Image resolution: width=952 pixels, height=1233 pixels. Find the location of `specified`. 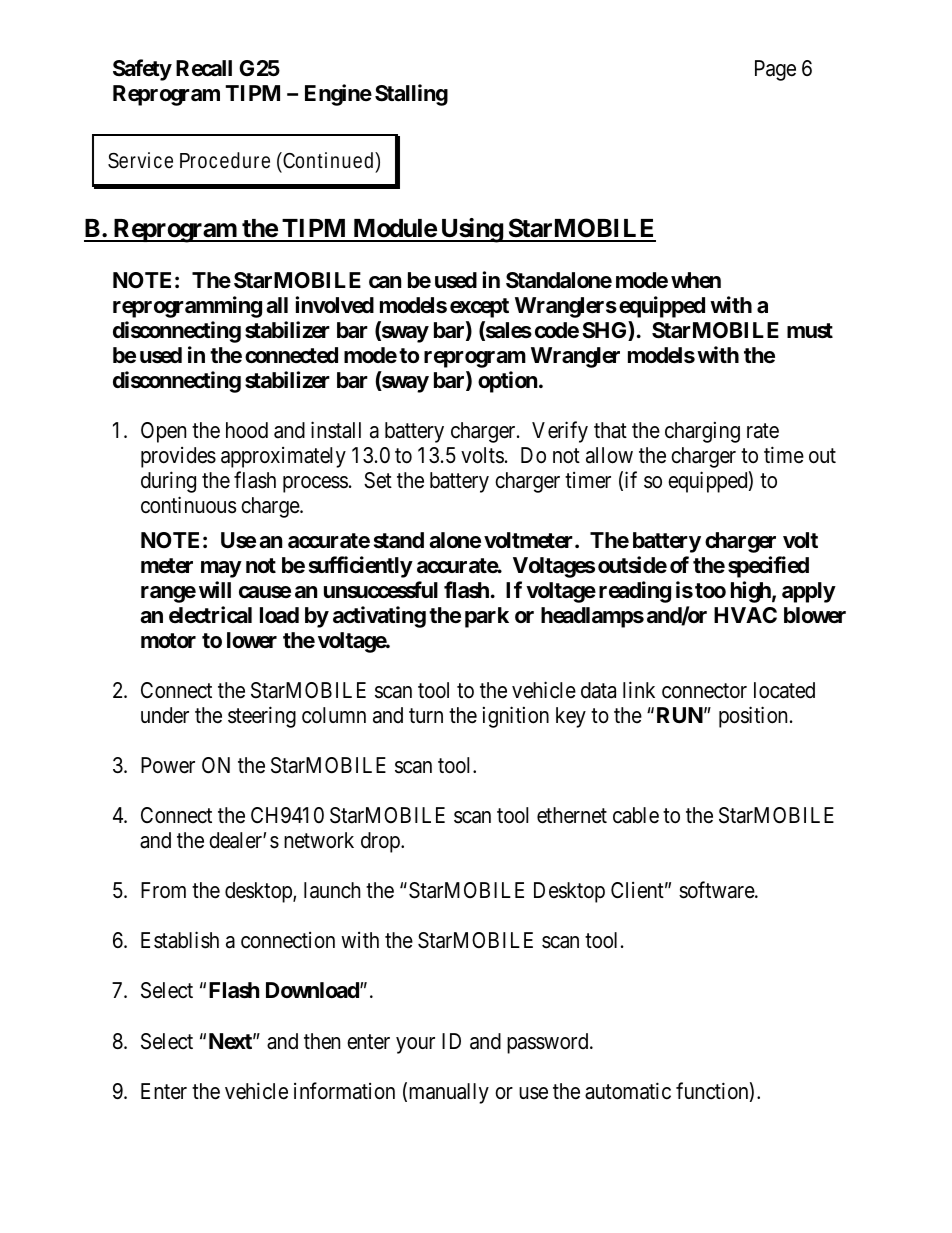

specified is located at coordinates (768, 567).
